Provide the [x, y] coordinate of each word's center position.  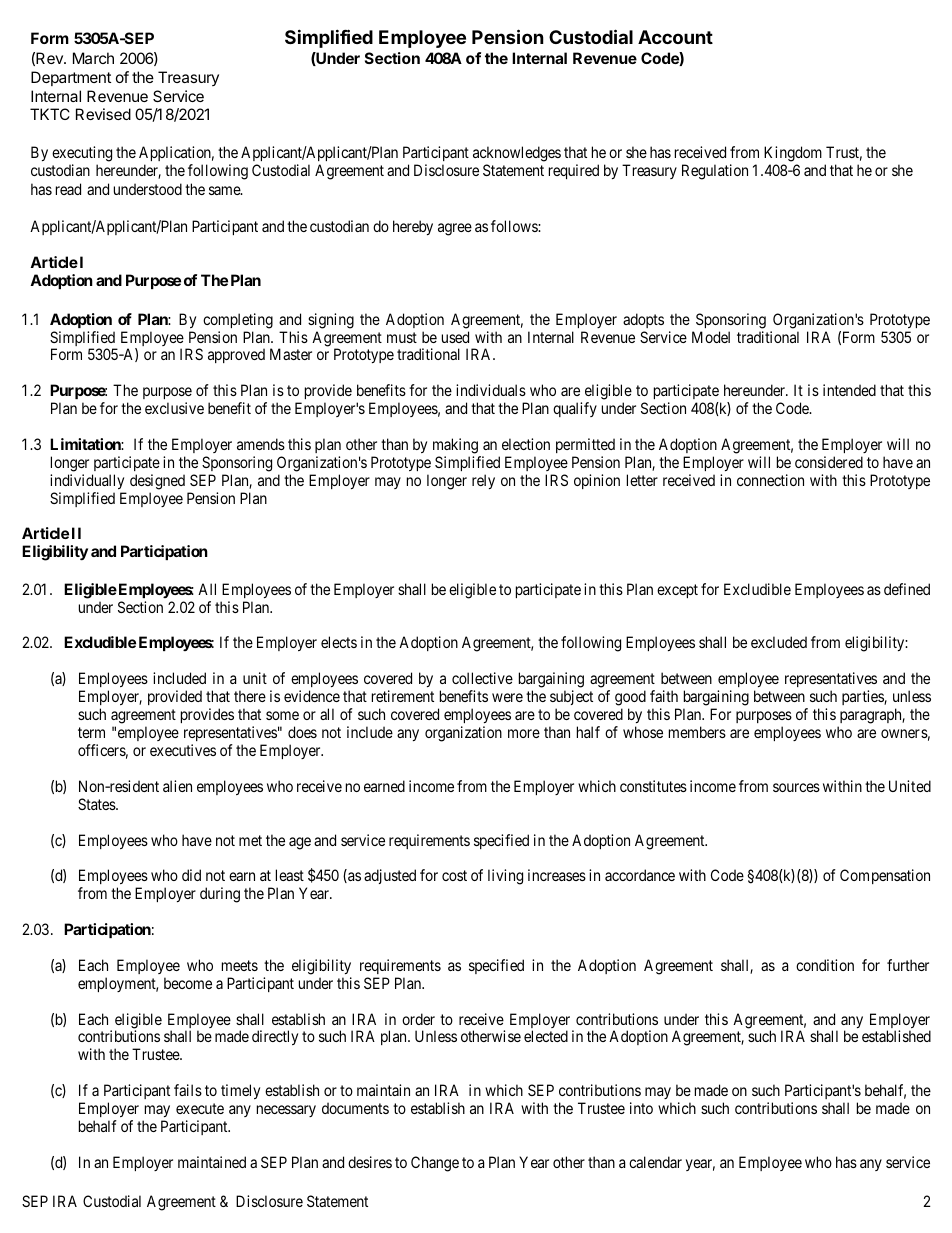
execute [200, 1108]
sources [796, 787]
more [524, 733]
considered [829, 462]
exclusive [174, 408]
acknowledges [517, 154]
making [455, 446]
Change [435, 1164]
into [641, 1108]
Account [675, 37]
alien [177, 786]
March [93, 58]
